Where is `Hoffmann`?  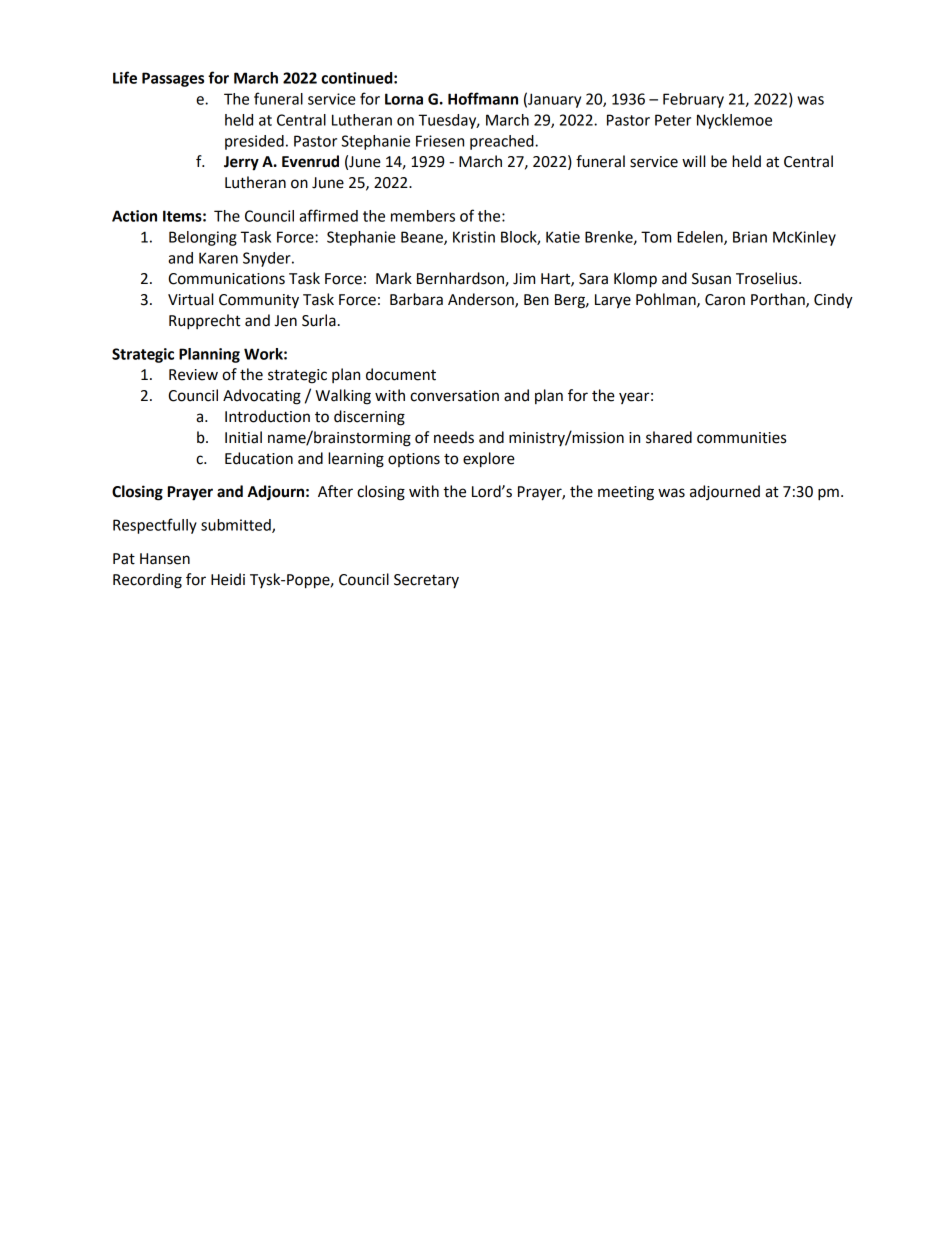 Hoffmann is located at coordinates (483, 98).
